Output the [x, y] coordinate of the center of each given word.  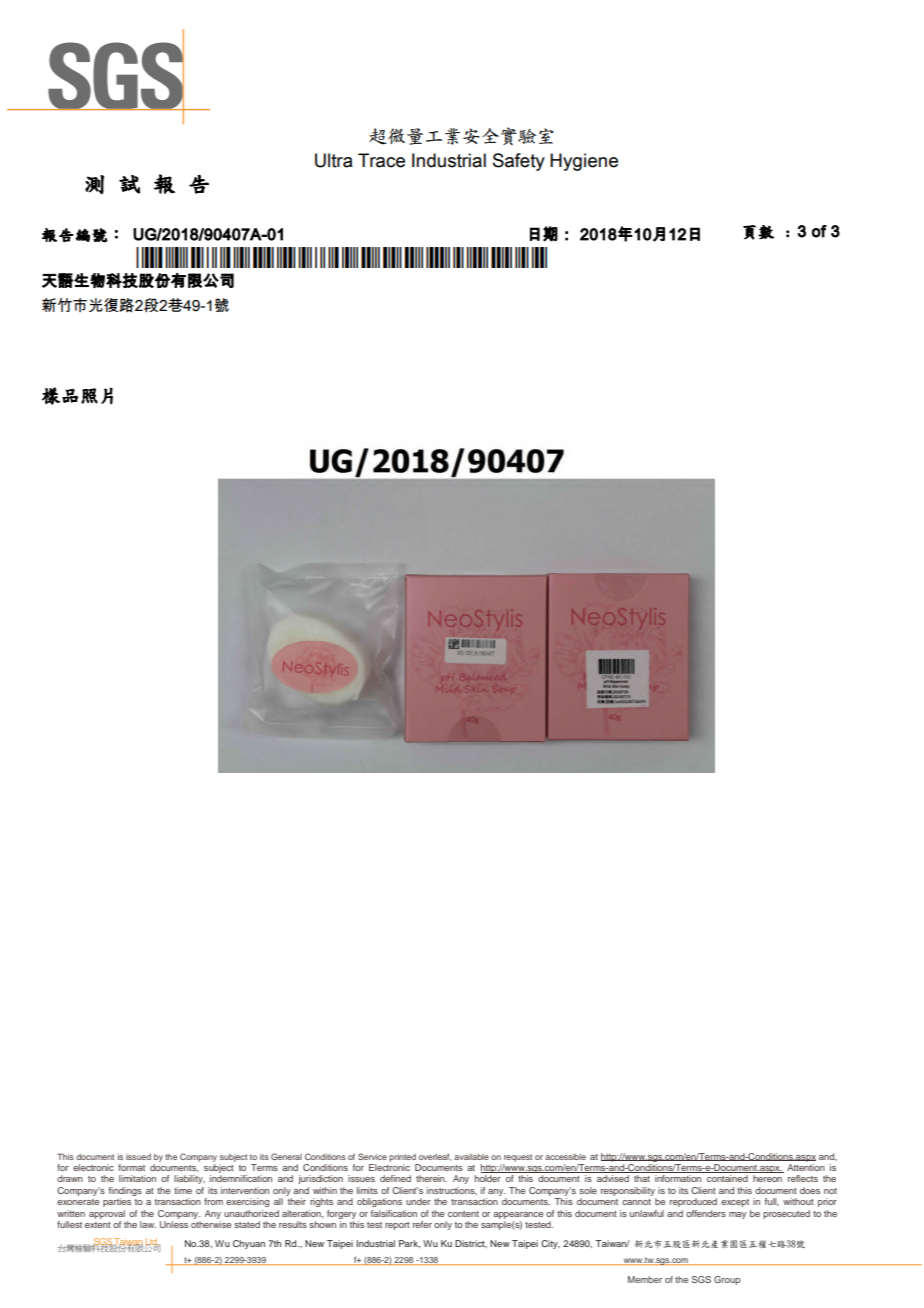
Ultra [334, 160]
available [471, 1157]
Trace [381, 160]
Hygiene [584, 162]
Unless [174, 1224]
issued [138, 1157]
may [737, 1215]
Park [409, 1244]
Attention [806, 1167]
